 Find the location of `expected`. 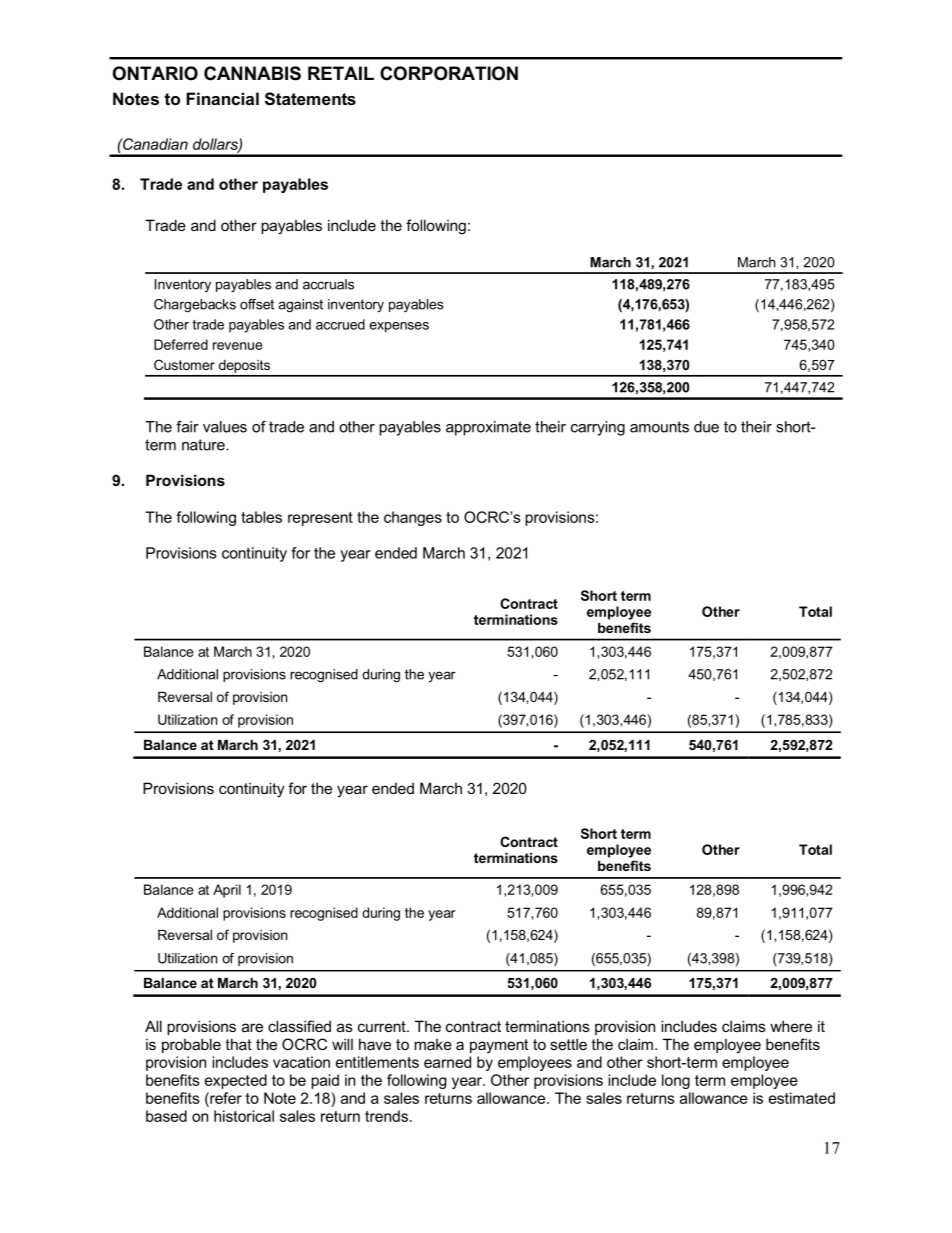

expected is located at coordinates (236, 1081).
